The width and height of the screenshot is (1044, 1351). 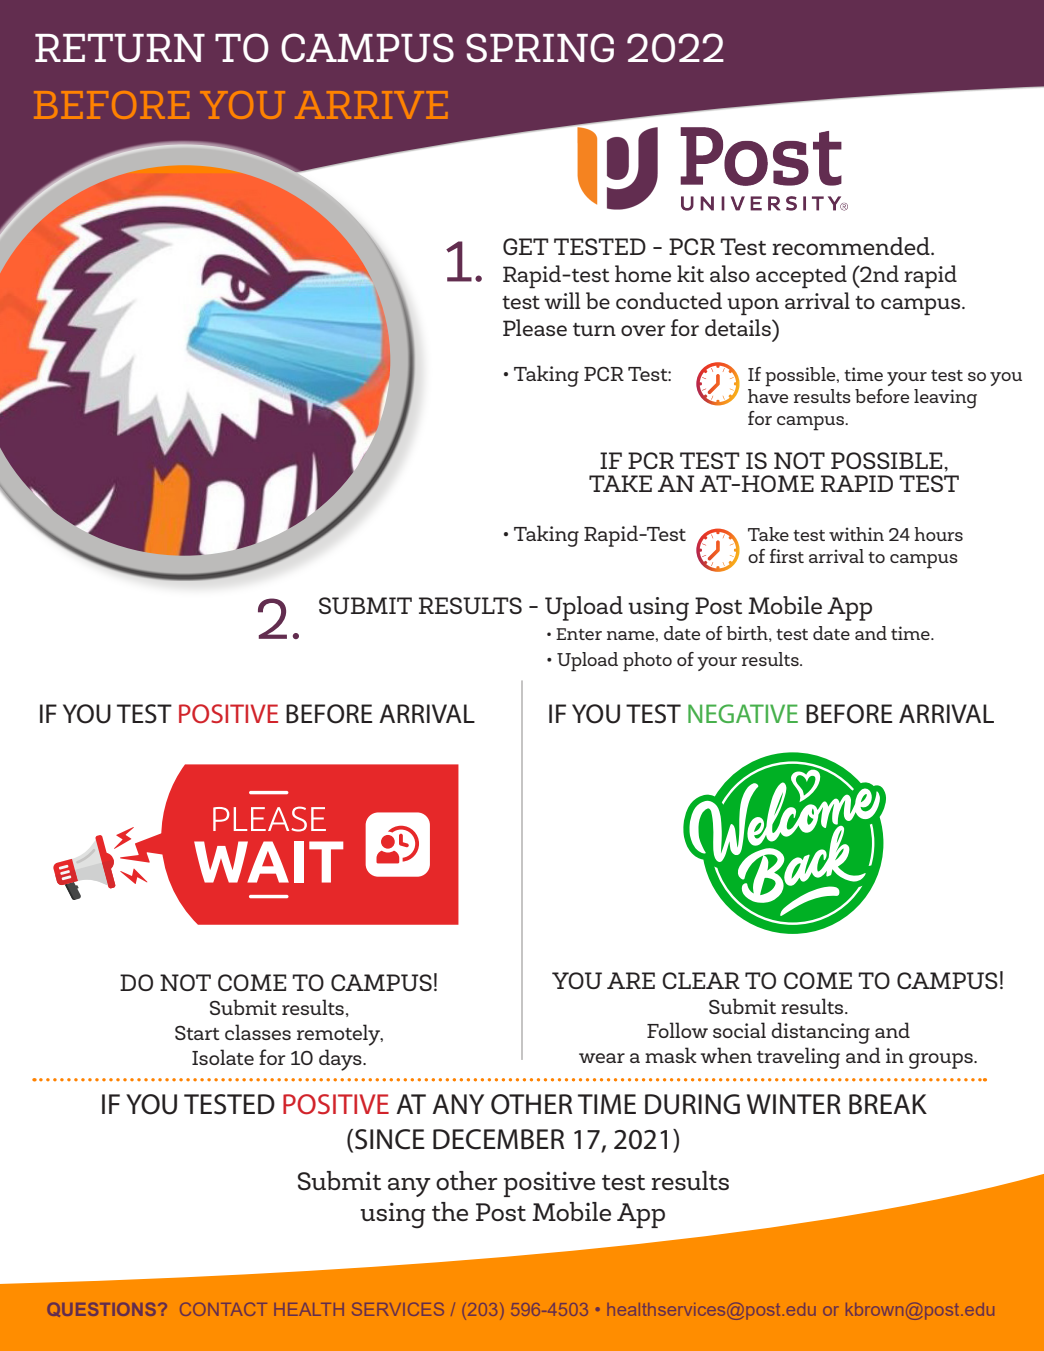 I want to click on CONTACT, so click(x=223, y=1309).
